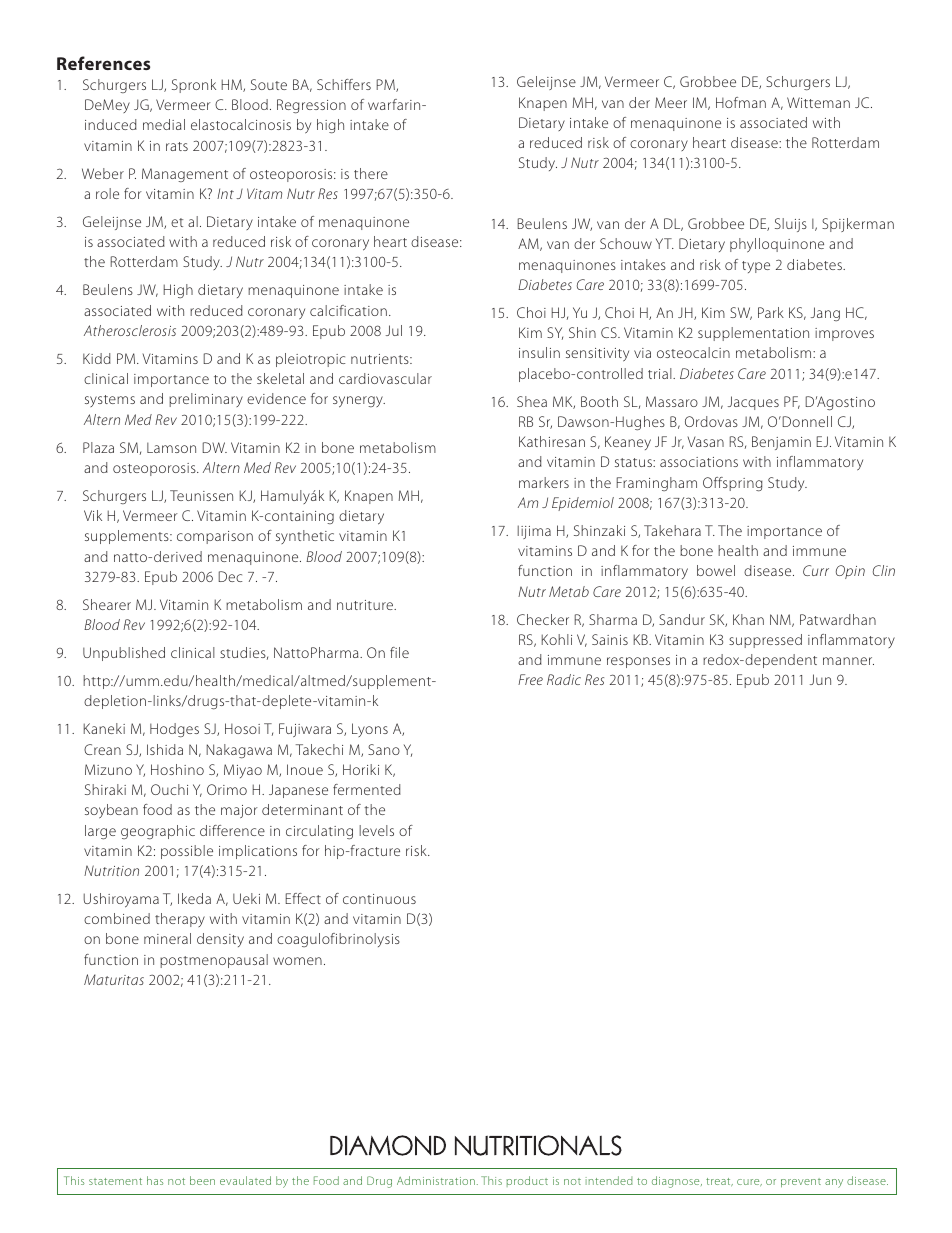 This screenshot has height=1233, width=952. What do you see at coordinates (206, 400) in the screenshot?
I see `preliminary` at bounding box center [206, 400].
